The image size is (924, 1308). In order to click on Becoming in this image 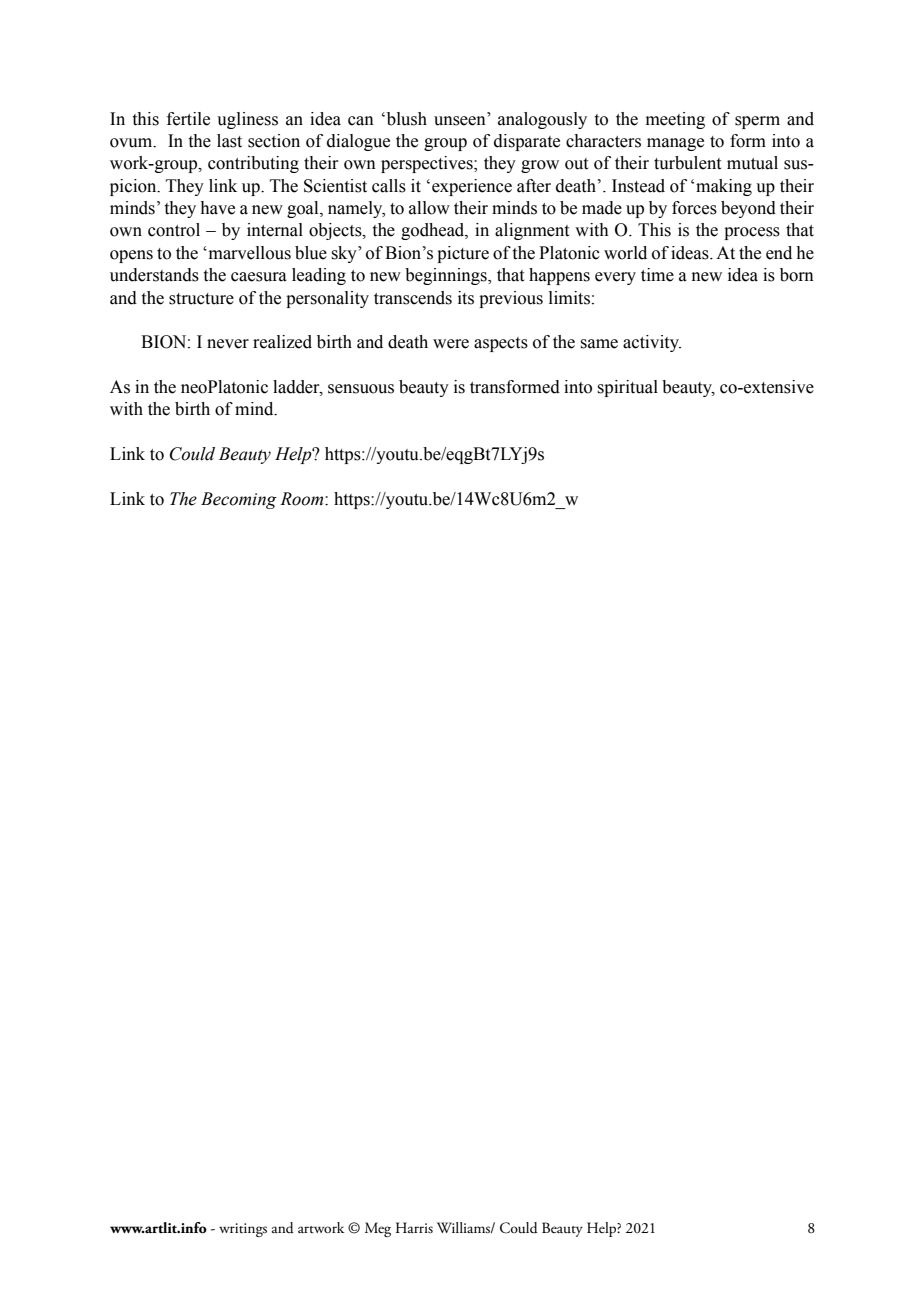, I will do `click(239, 500)`.
